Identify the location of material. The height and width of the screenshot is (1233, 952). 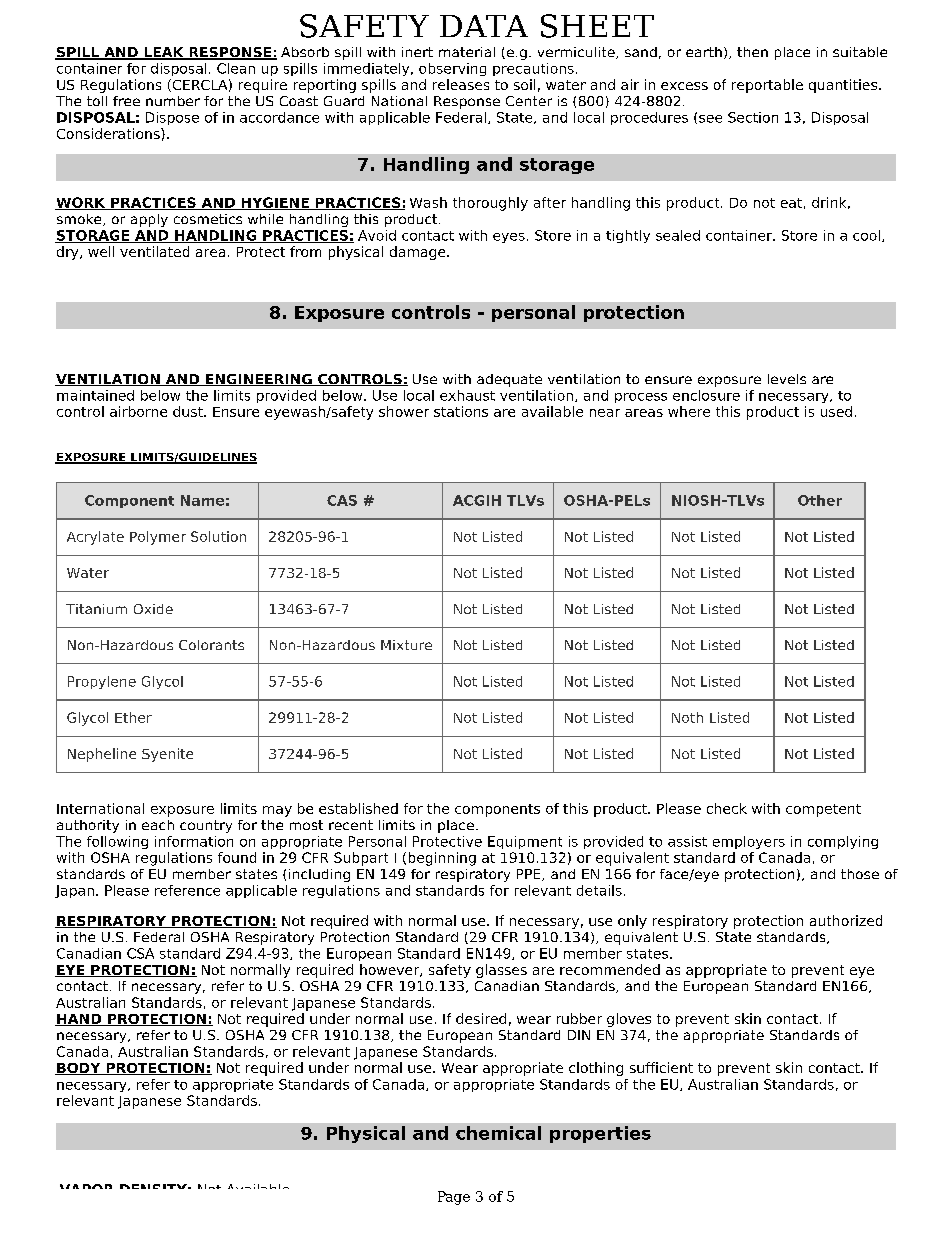
(467, 52).
